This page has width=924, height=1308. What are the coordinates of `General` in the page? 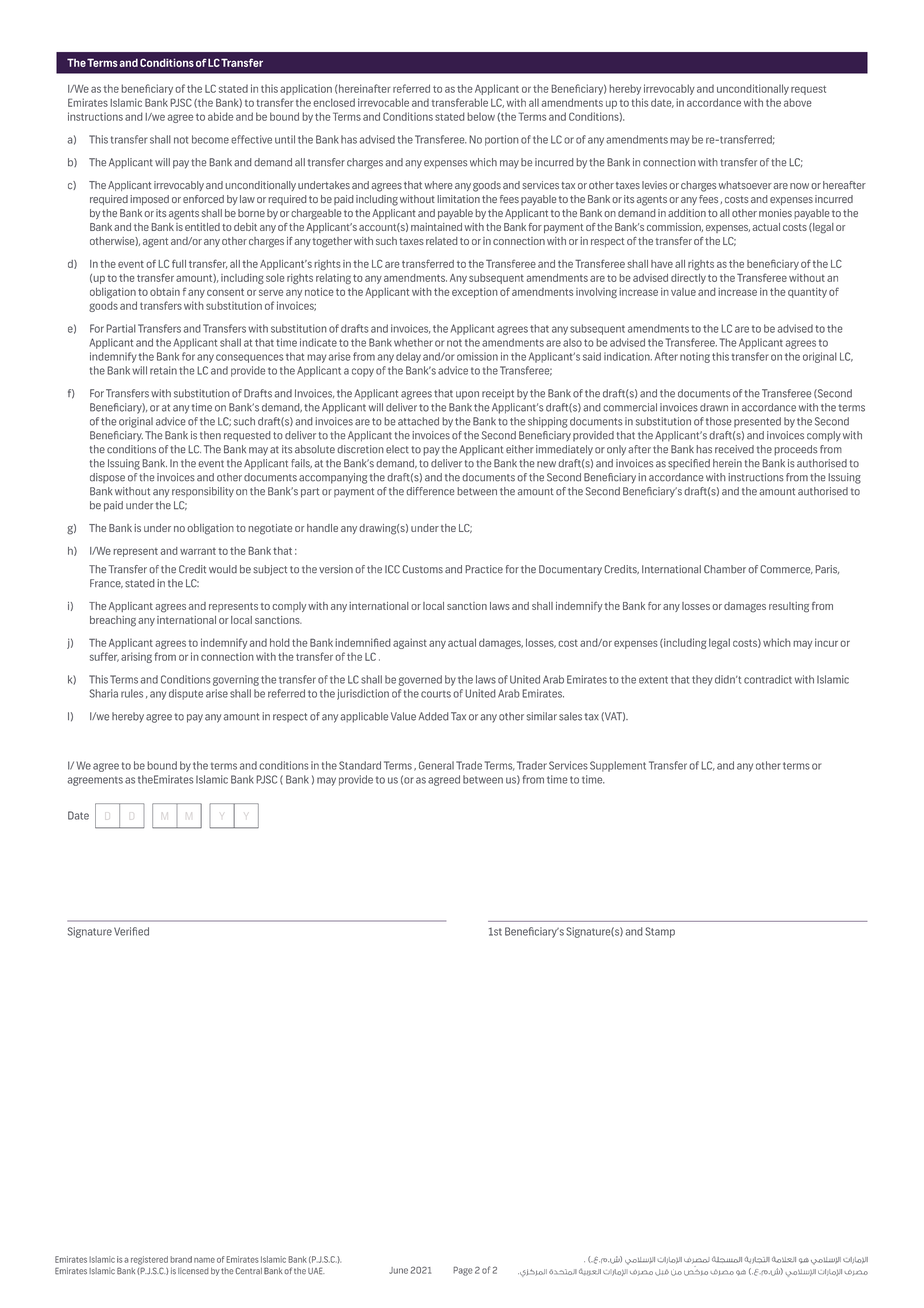 It's located at (436, 765).
